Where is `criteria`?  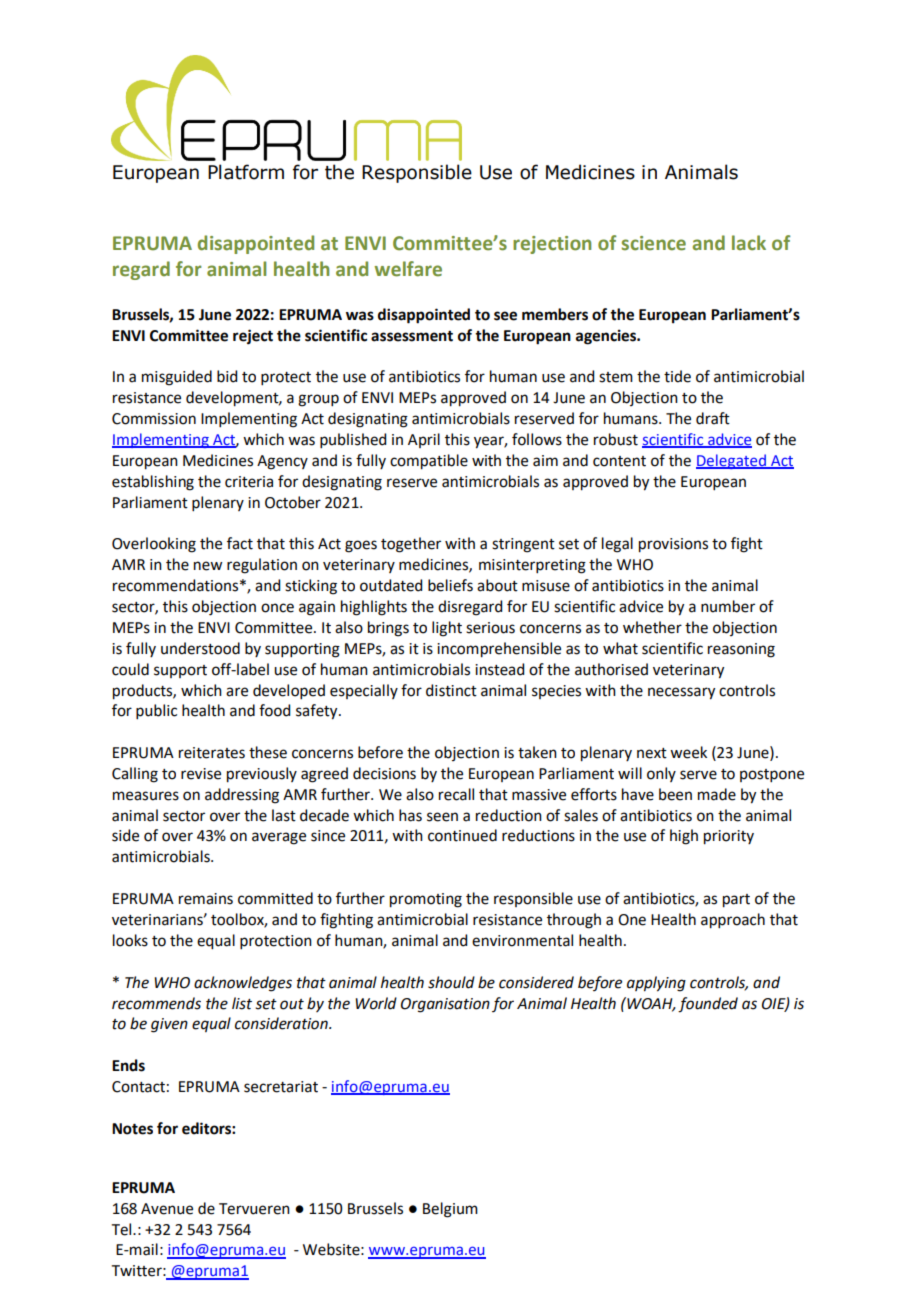 criteria is located at coordinates (249, 482).
